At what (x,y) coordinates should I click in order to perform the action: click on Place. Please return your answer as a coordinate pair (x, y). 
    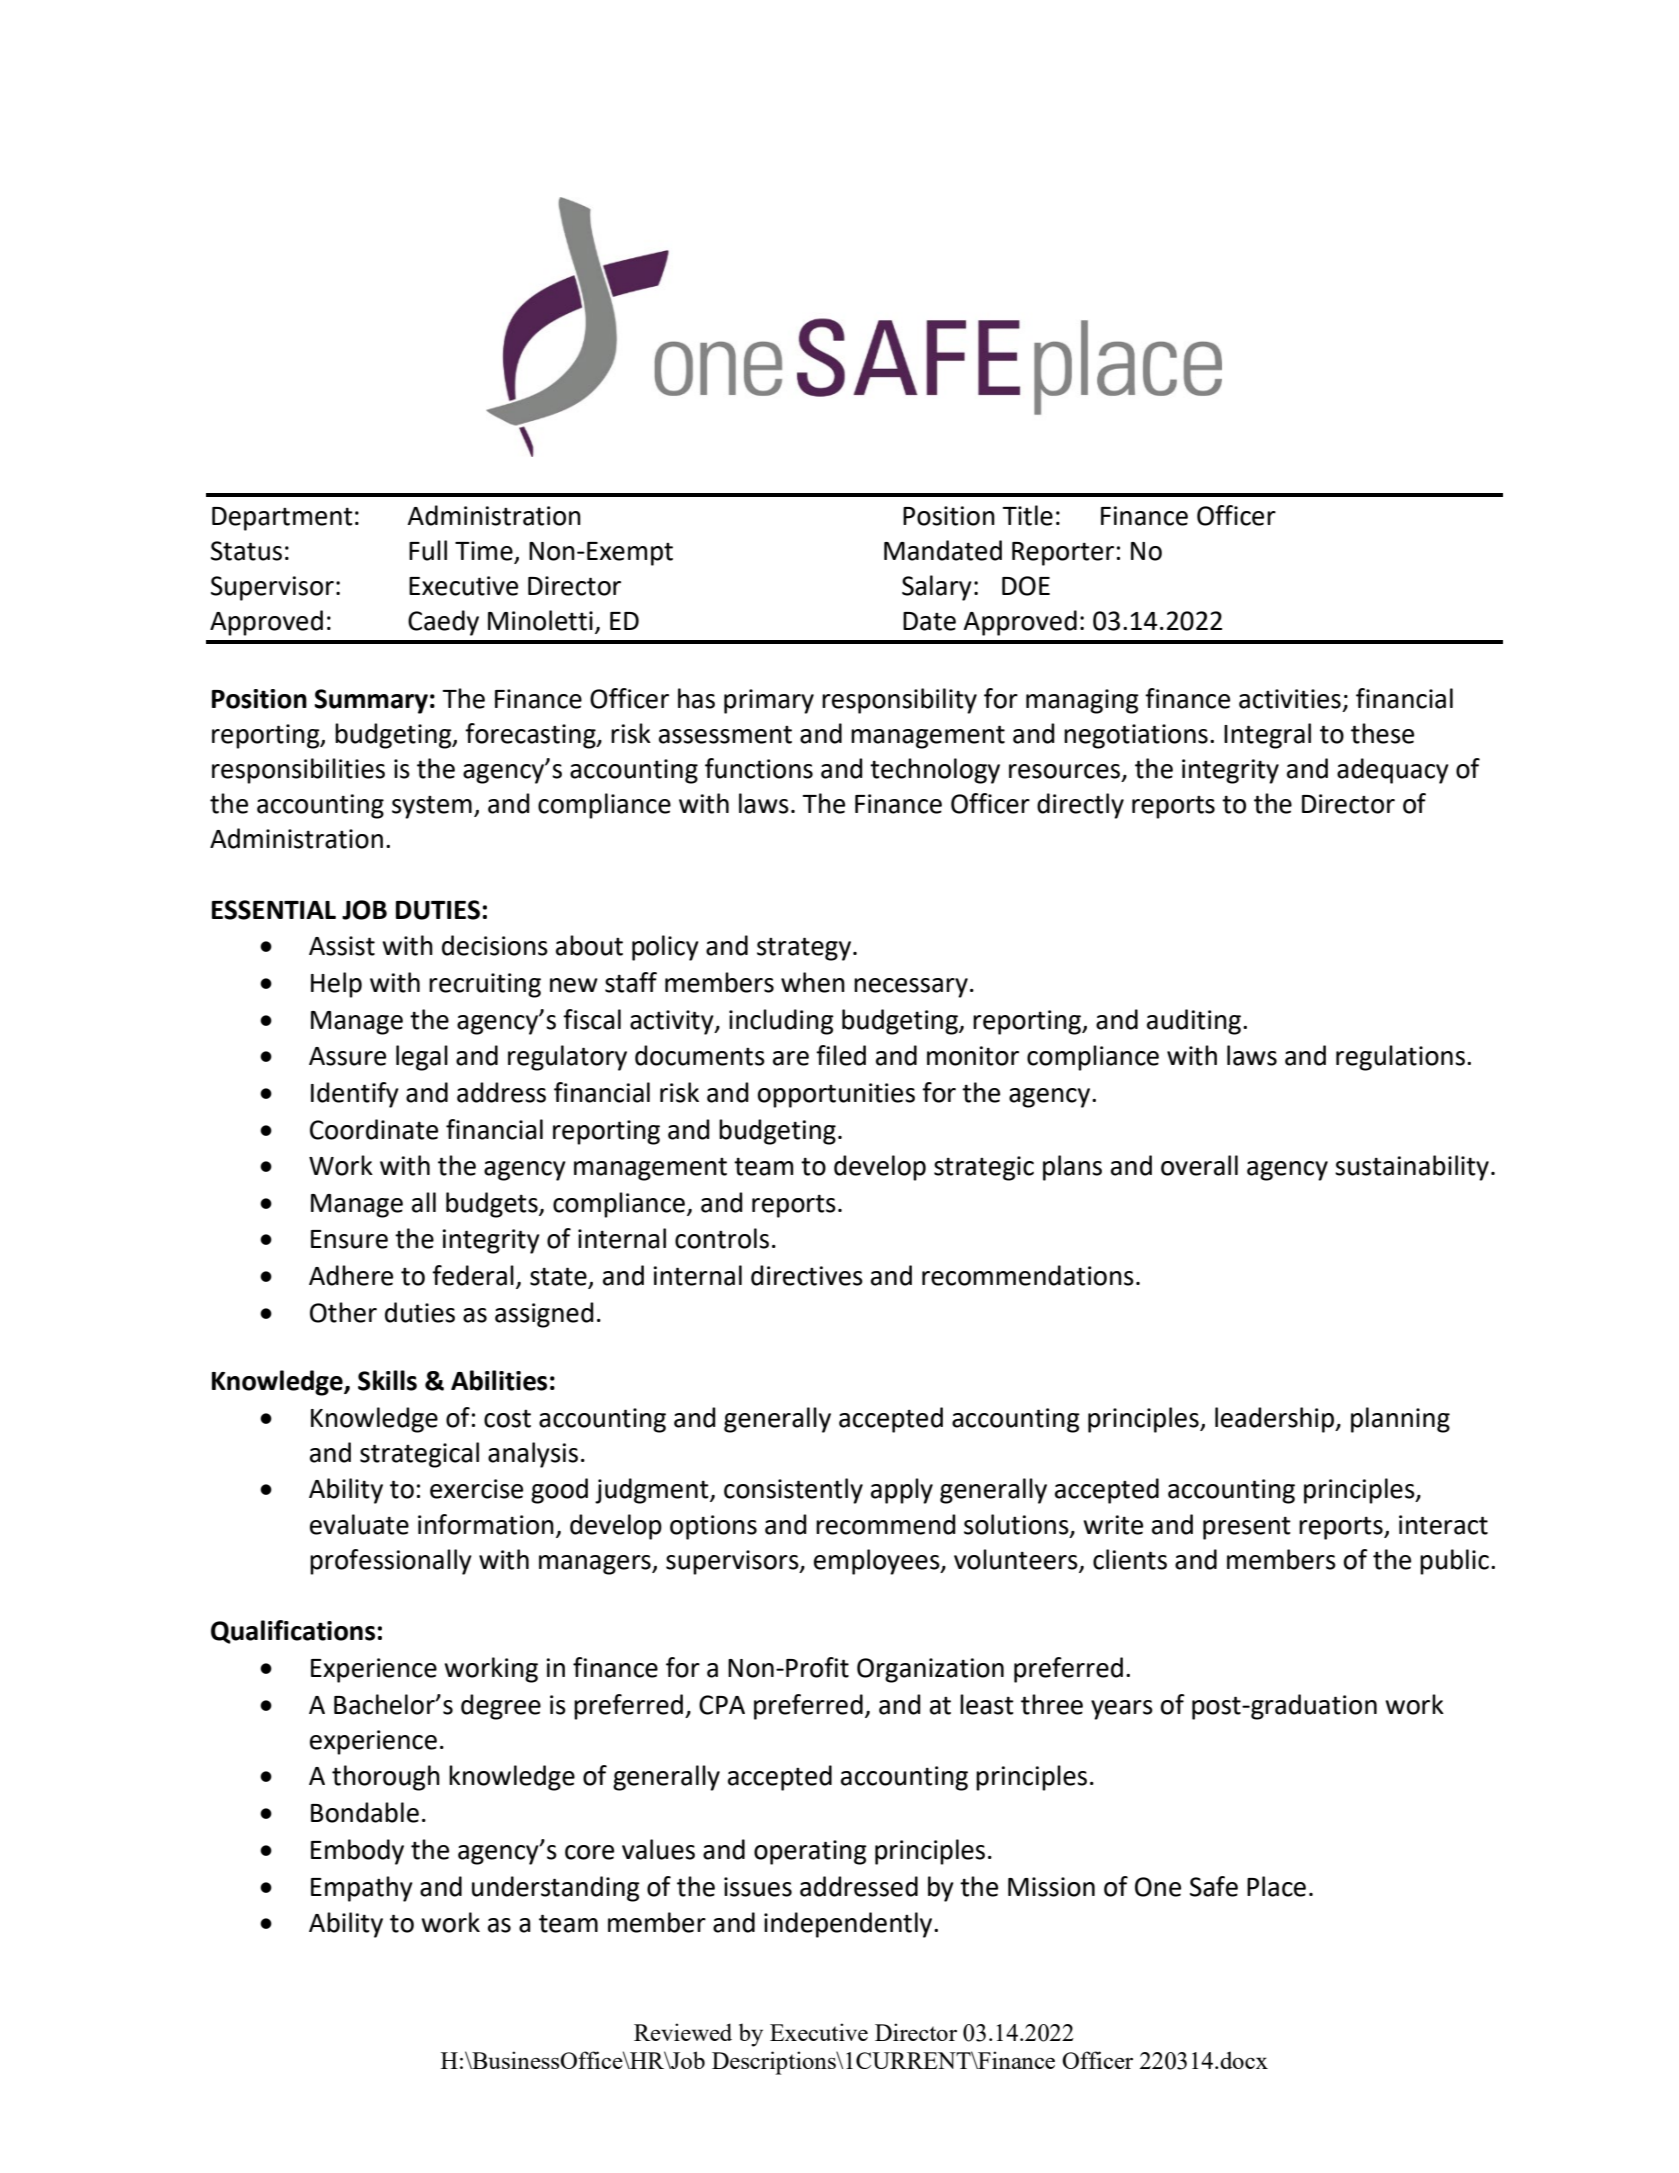
    Looking at the image, I should click on (1276, 1886).
